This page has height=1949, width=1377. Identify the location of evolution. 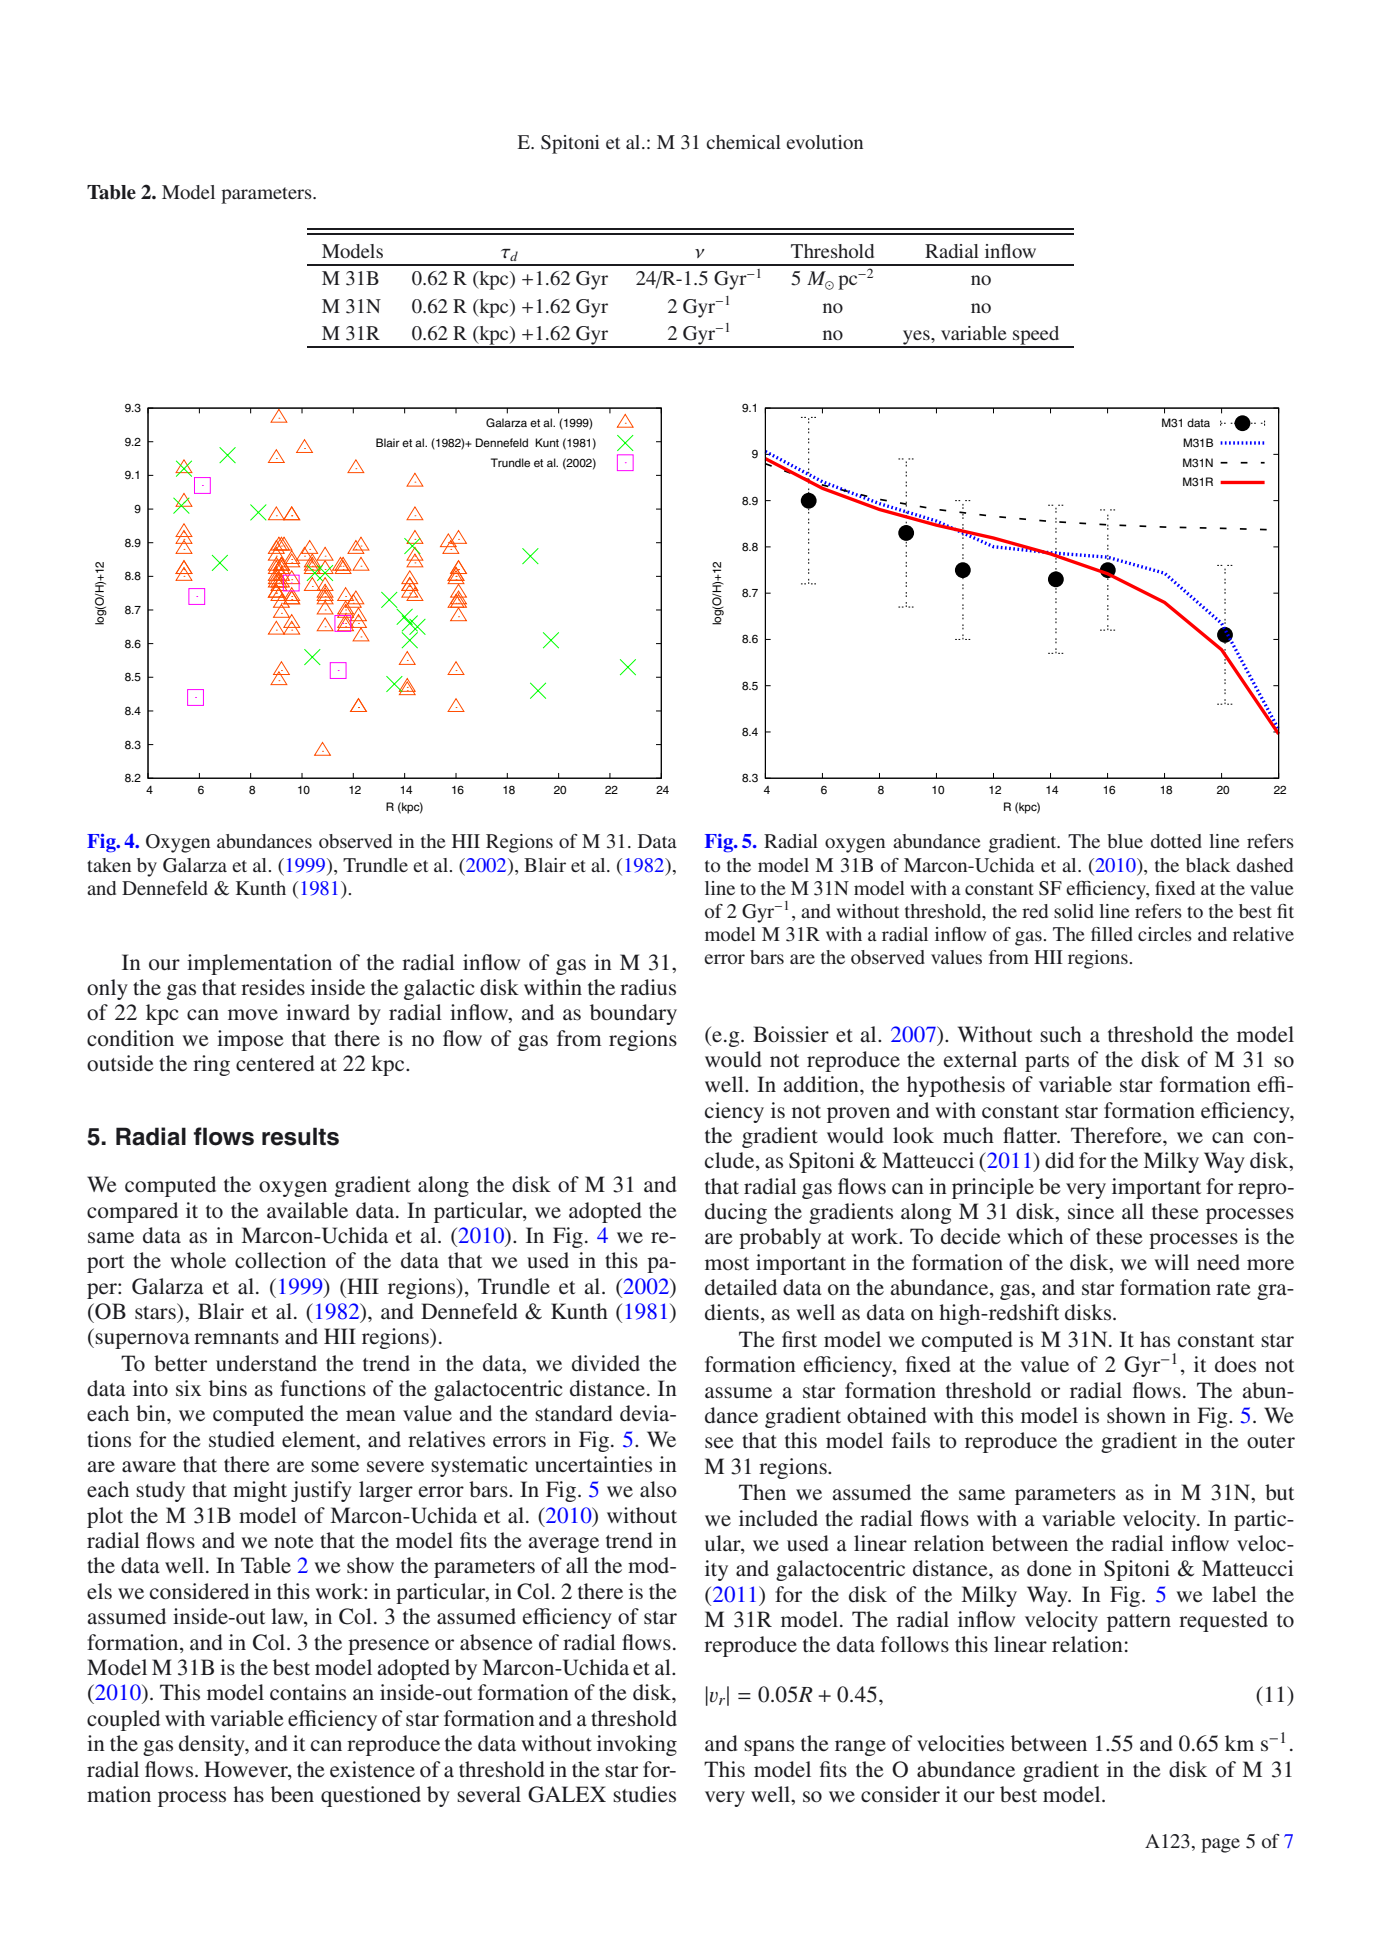
(824, 142).
